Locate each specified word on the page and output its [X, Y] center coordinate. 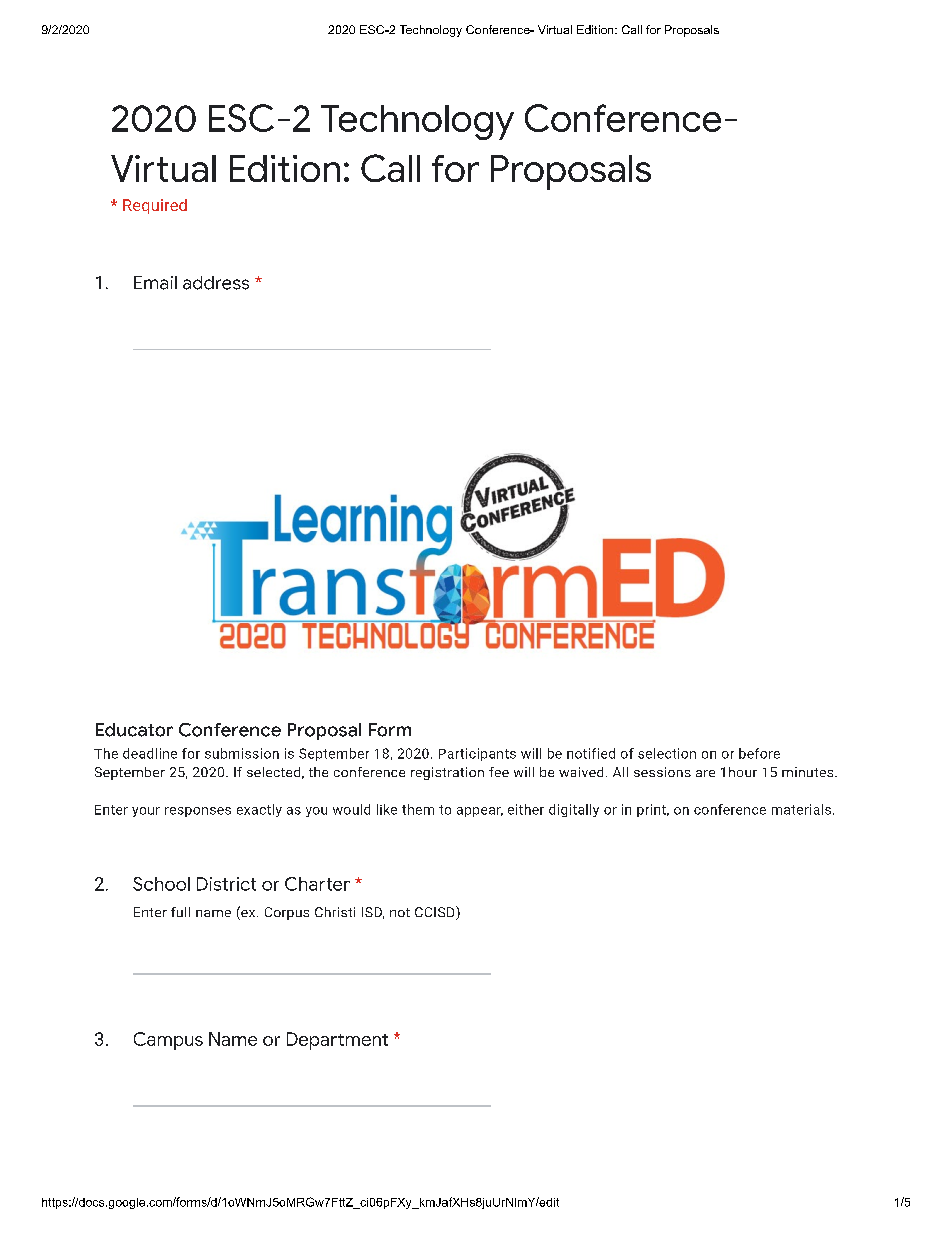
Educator [134, 730]
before [759, 753]
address [216, 283]
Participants [477, 754]
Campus [168, 1041]
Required [155, 206]
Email [155, 283]
